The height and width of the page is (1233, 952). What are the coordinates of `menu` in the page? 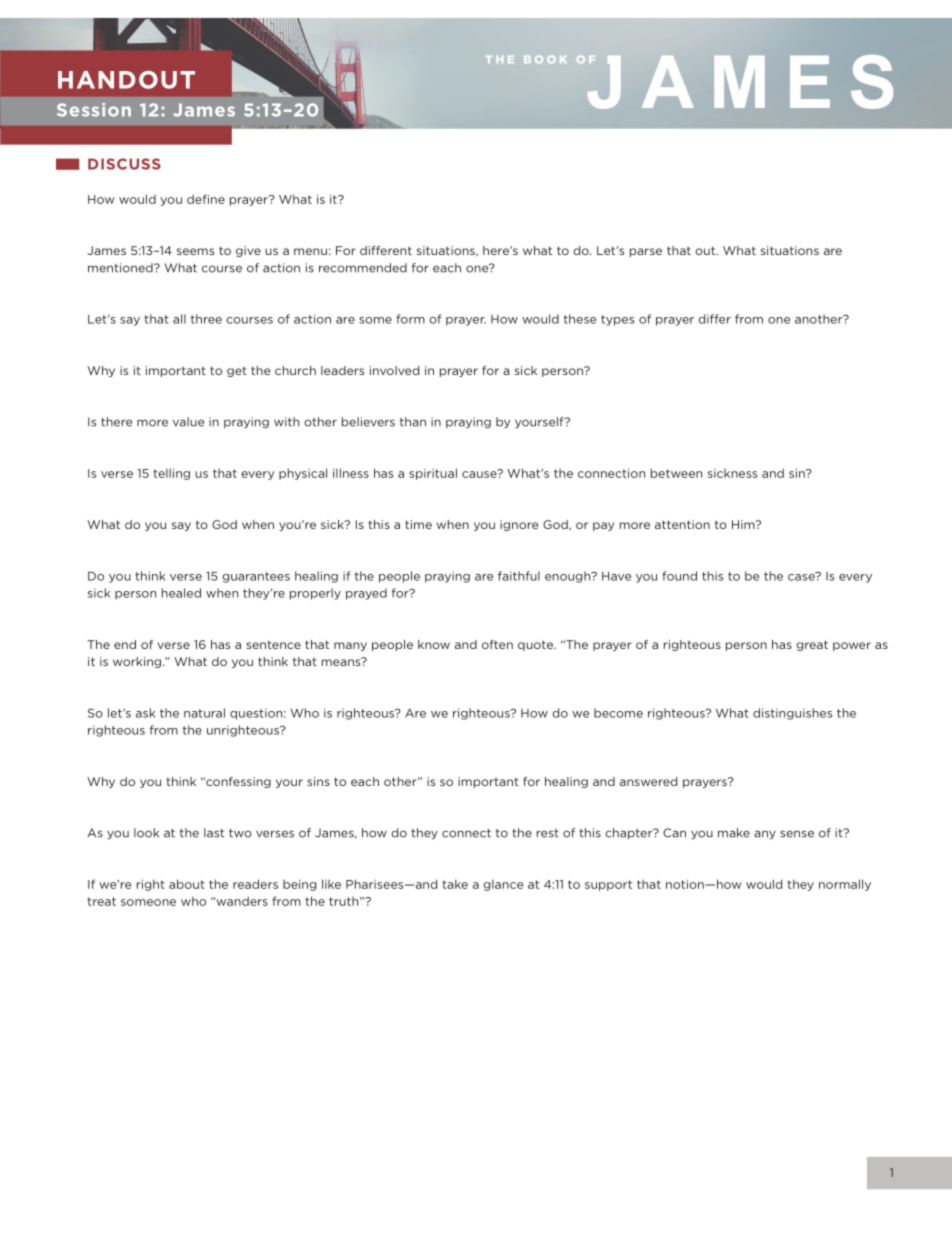 It's located at (310, 251).
